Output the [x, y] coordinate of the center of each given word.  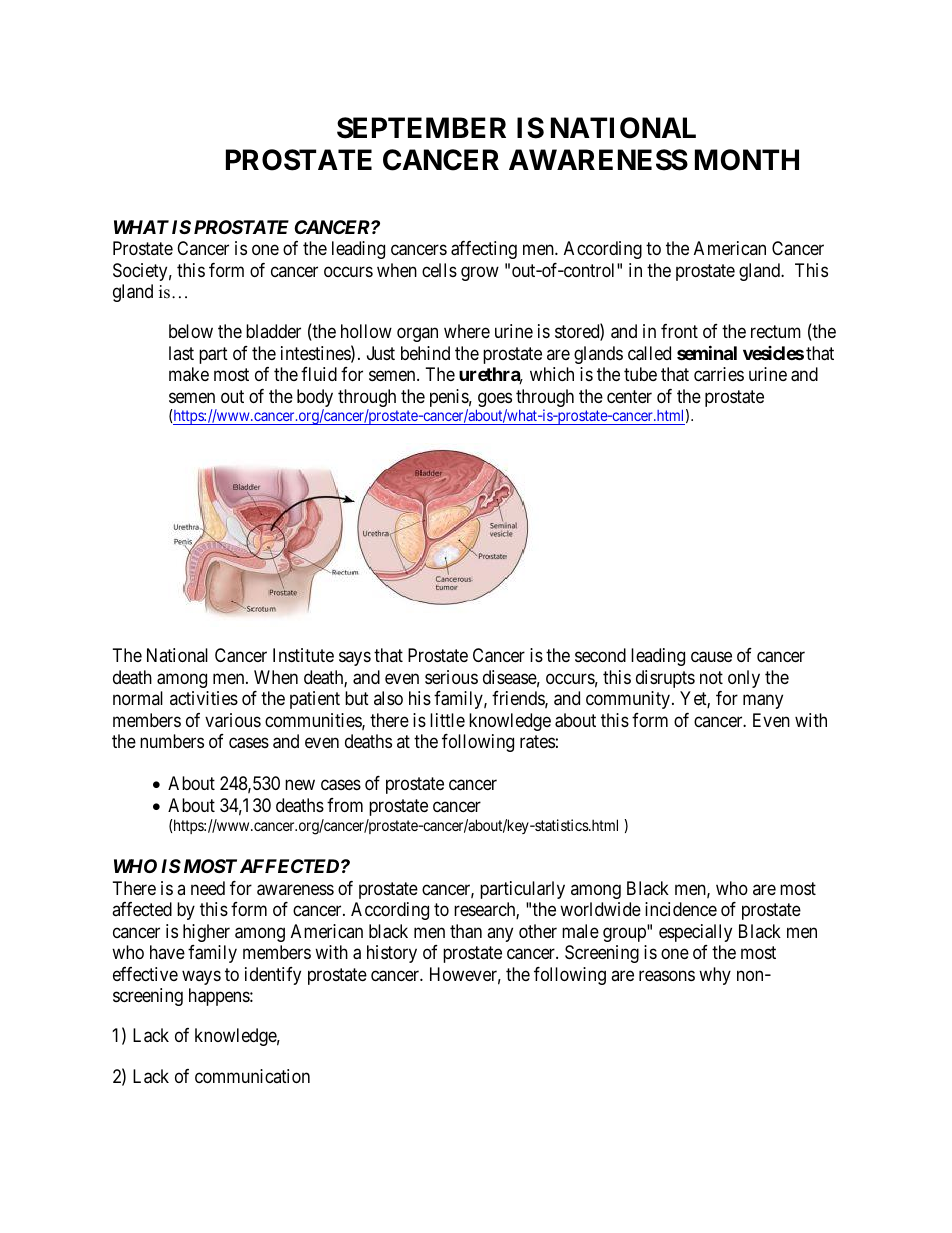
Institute [303, 655]
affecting [484, 250]
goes [494, 401]
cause [711, 657]
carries [719, 374]
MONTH [747, 160]
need [208, 888]
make [189, 374]
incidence [681, 909]
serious [451, 677]
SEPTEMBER [421, 128]
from [345, 805]
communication [252, 1076]
